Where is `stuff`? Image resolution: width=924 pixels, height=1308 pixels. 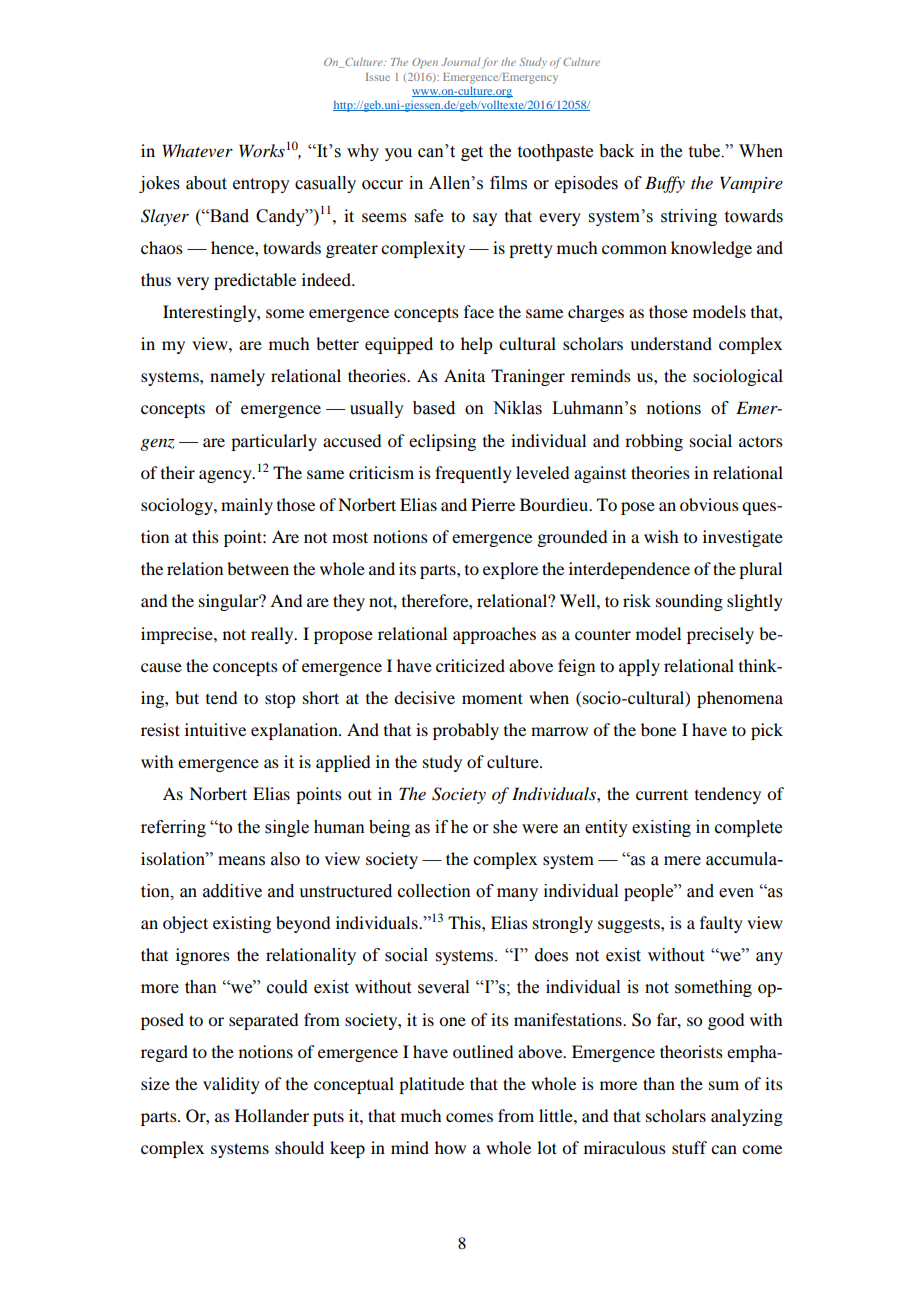
stuff is located at coordinates (689, 1147).
